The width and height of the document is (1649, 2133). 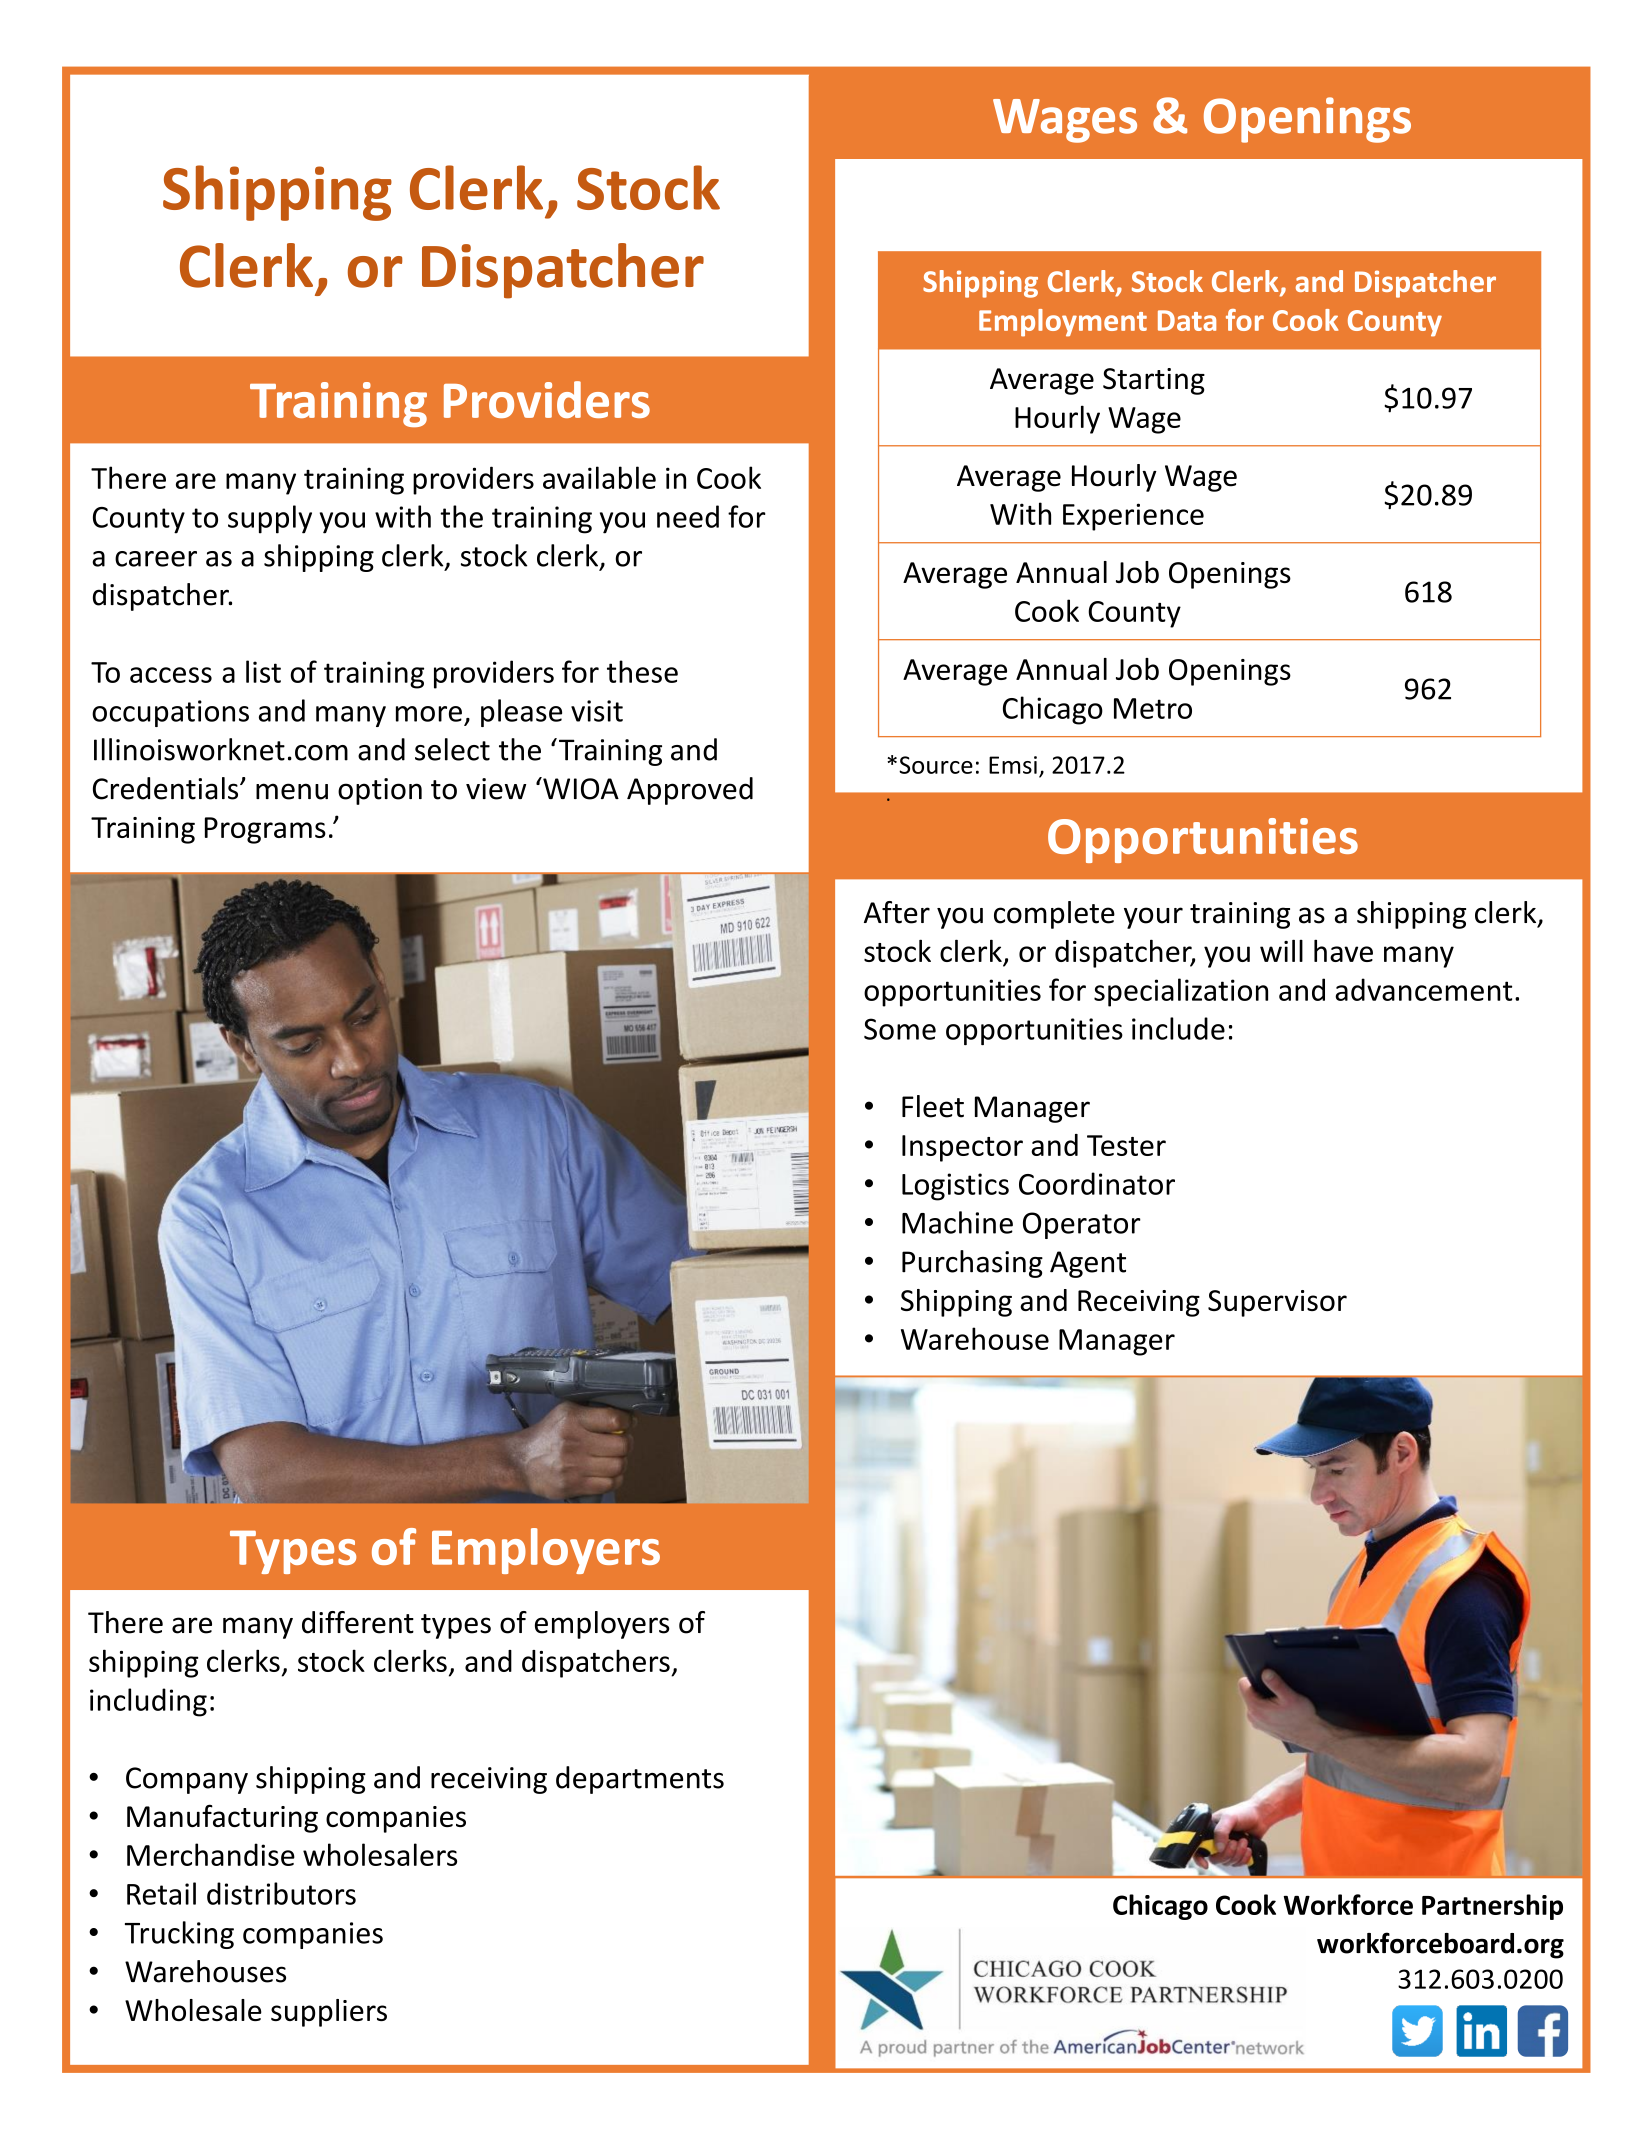 I want to click on Tester, so click(x=1126, y=1145).
